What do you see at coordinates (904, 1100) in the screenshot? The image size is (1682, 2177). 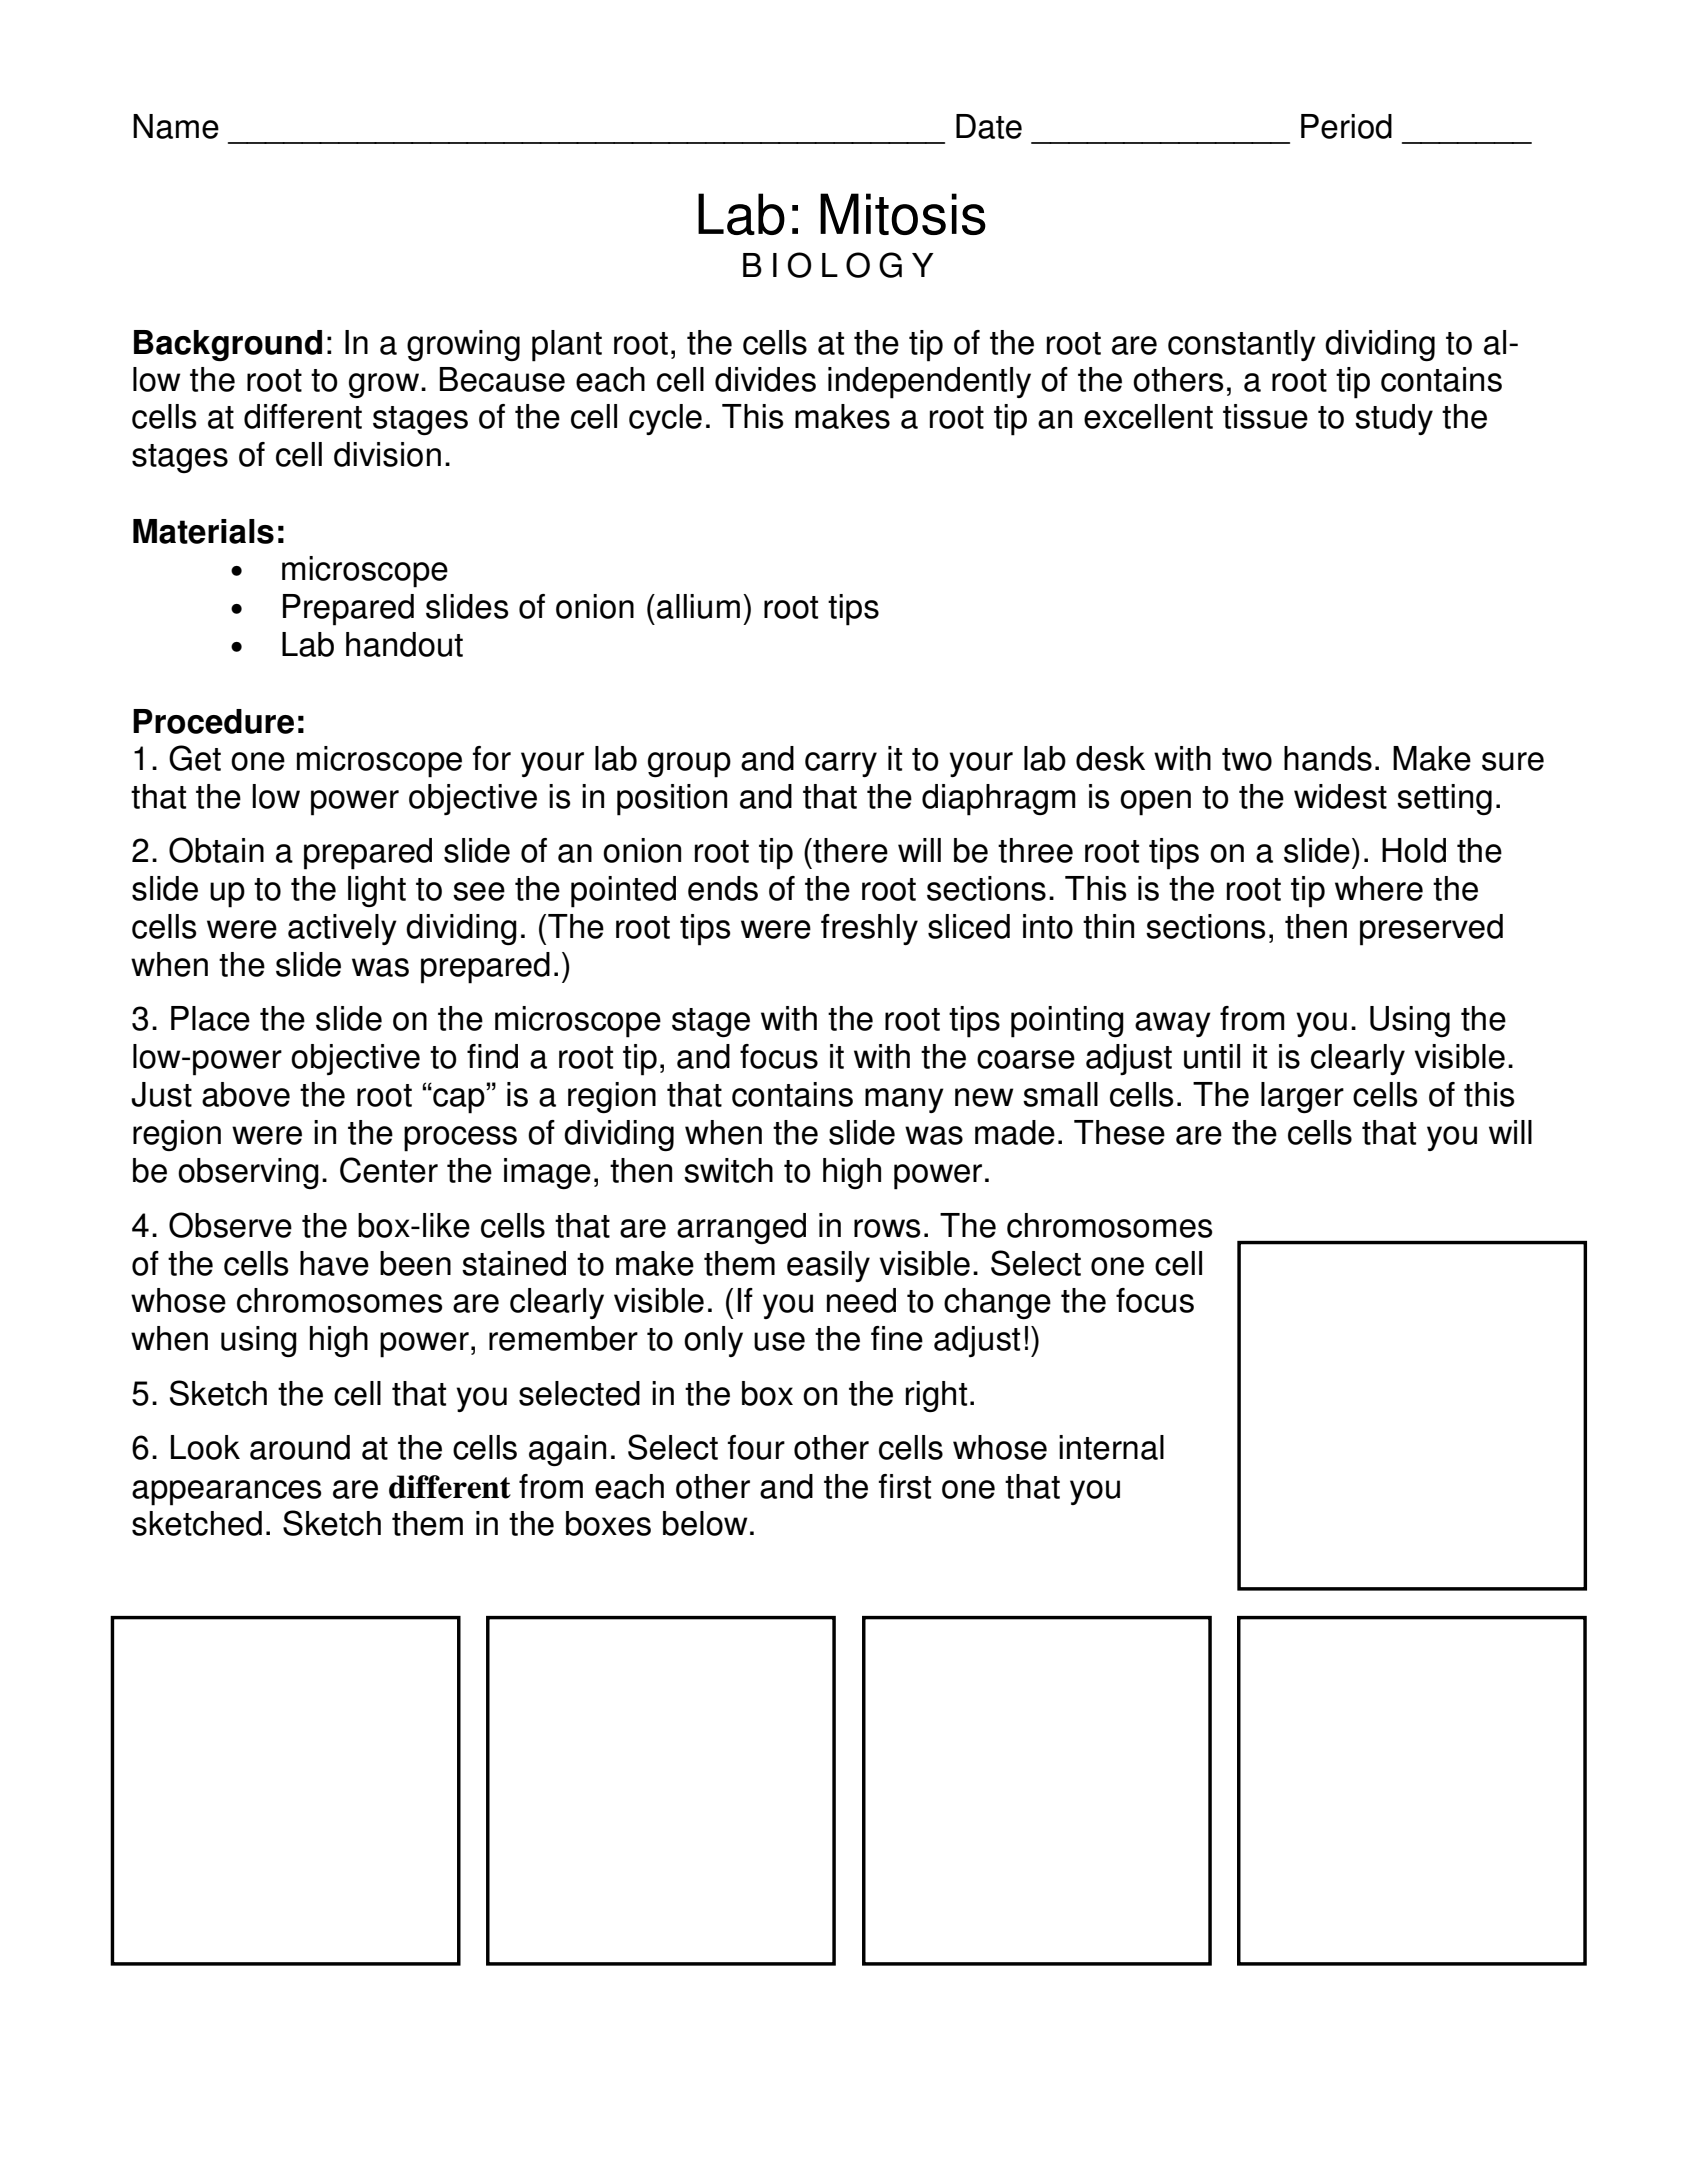 I see `many` at bounding box center [904, 1100].
